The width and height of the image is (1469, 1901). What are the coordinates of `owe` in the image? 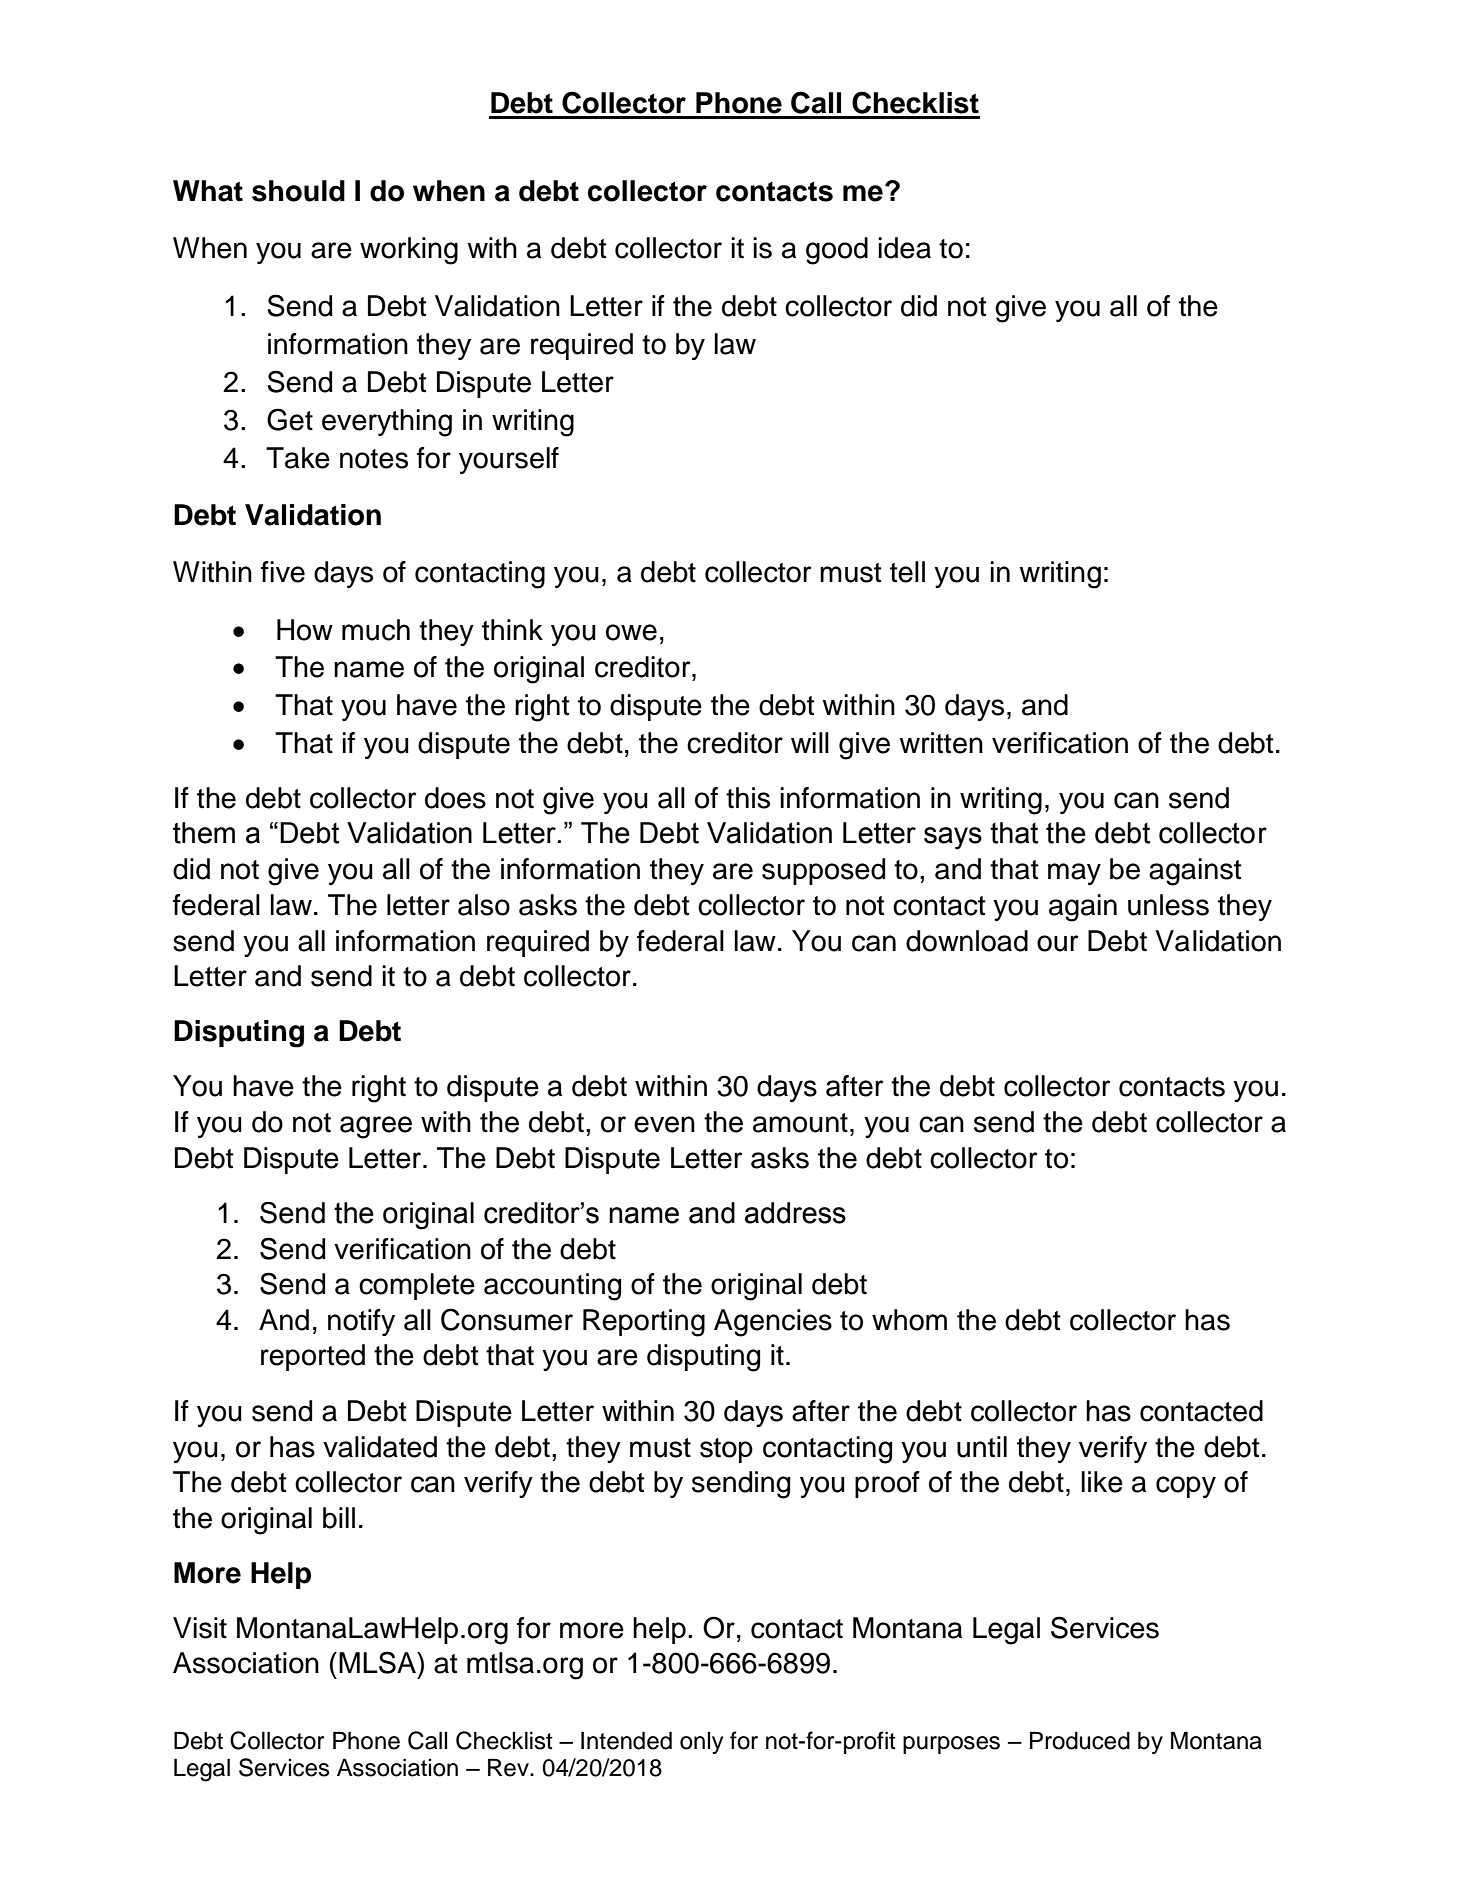 It's located at (631, 632).
